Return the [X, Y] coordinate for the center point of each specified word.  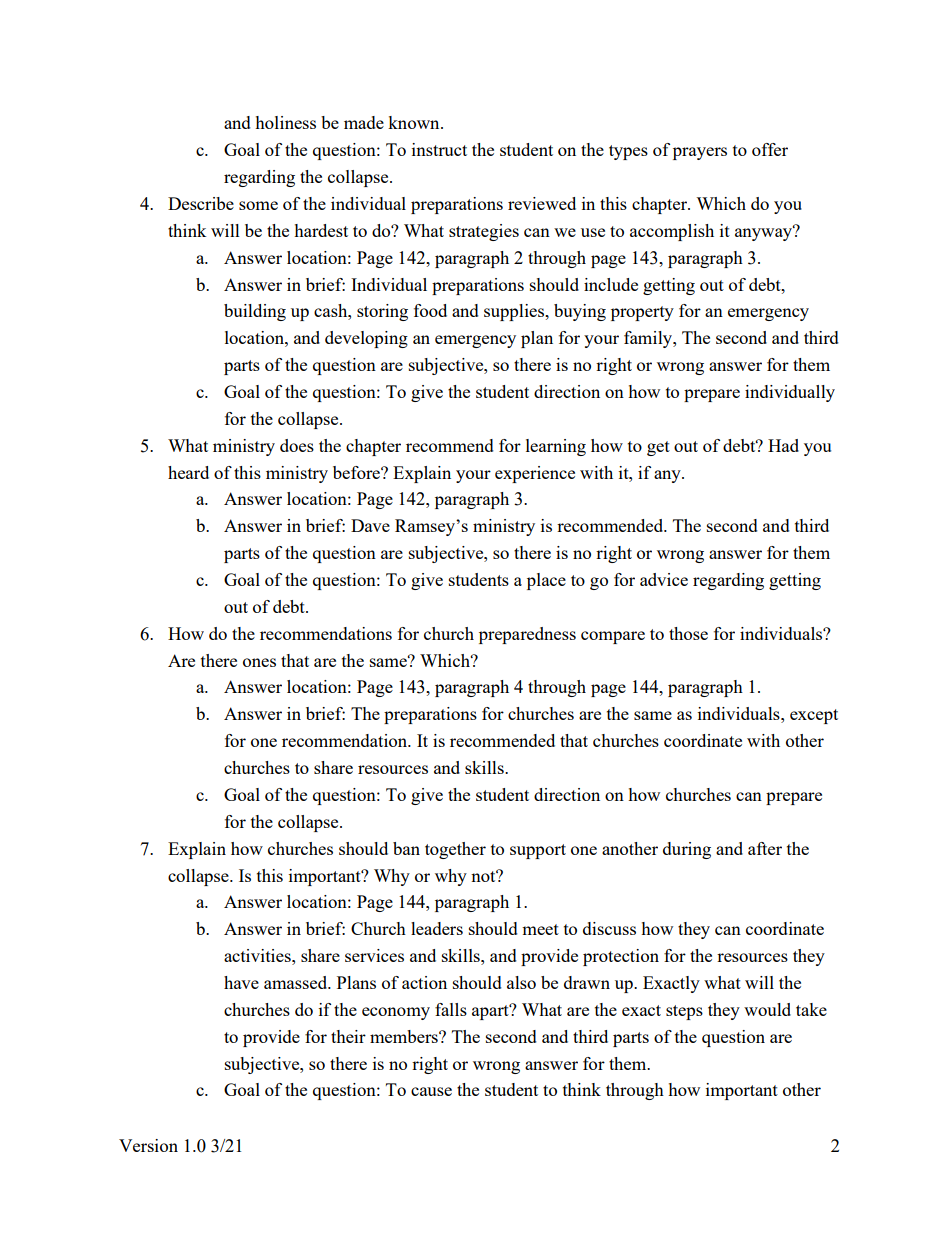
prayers [700, 153]
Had [783, 445]
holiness [285, 122]
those [688, 633]
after [765, 848]
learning [556, 447]
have [241, 982]
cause [431, 1091]
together [455, 850]
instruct [439, 149]
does [297, 445]
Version [148, 1145]
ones [259, 662]
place [546, 581]
